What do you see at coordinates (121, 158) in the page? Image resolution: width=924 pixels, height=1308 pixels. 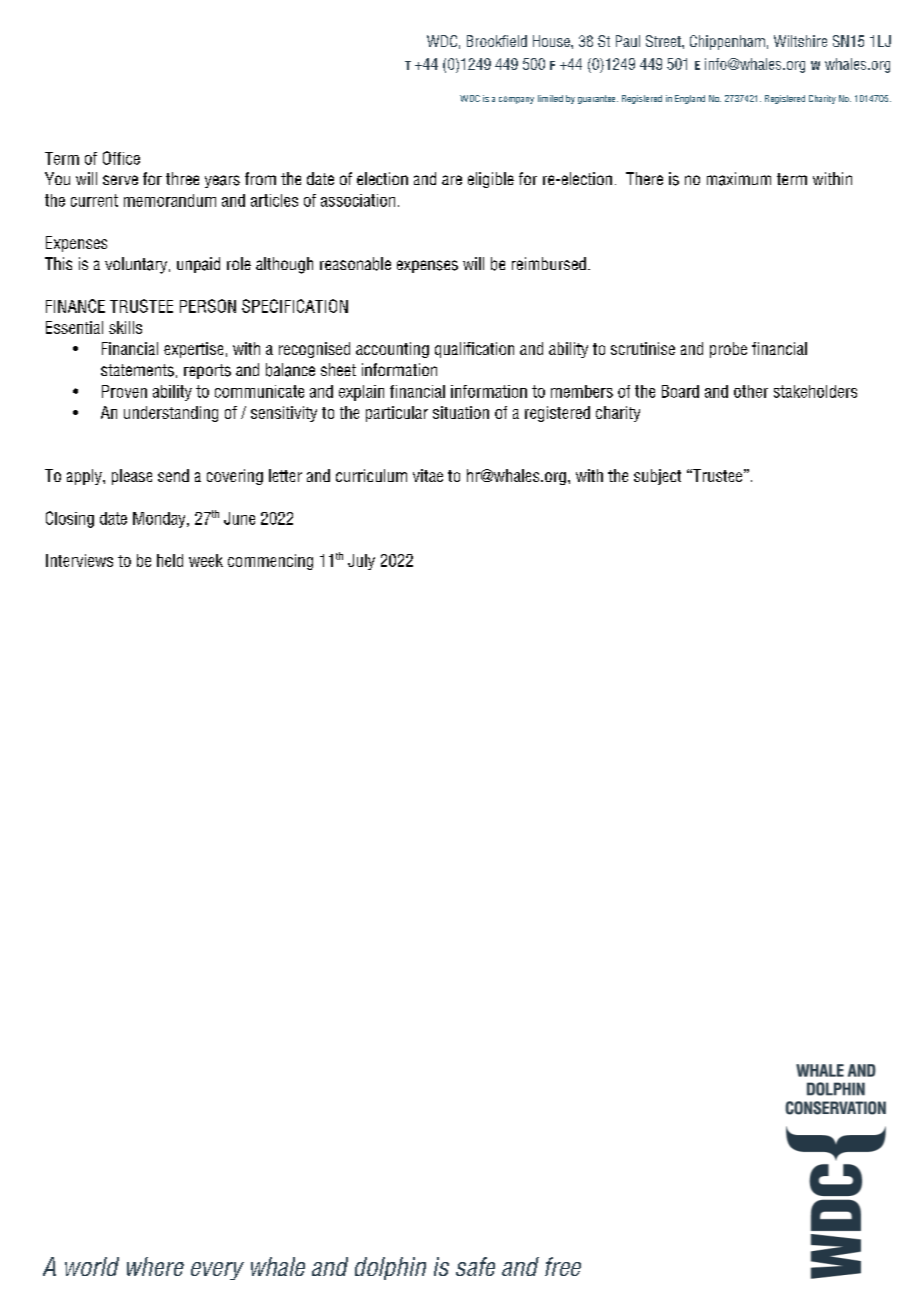 I see `Office` at bounding box center [121, 158].
